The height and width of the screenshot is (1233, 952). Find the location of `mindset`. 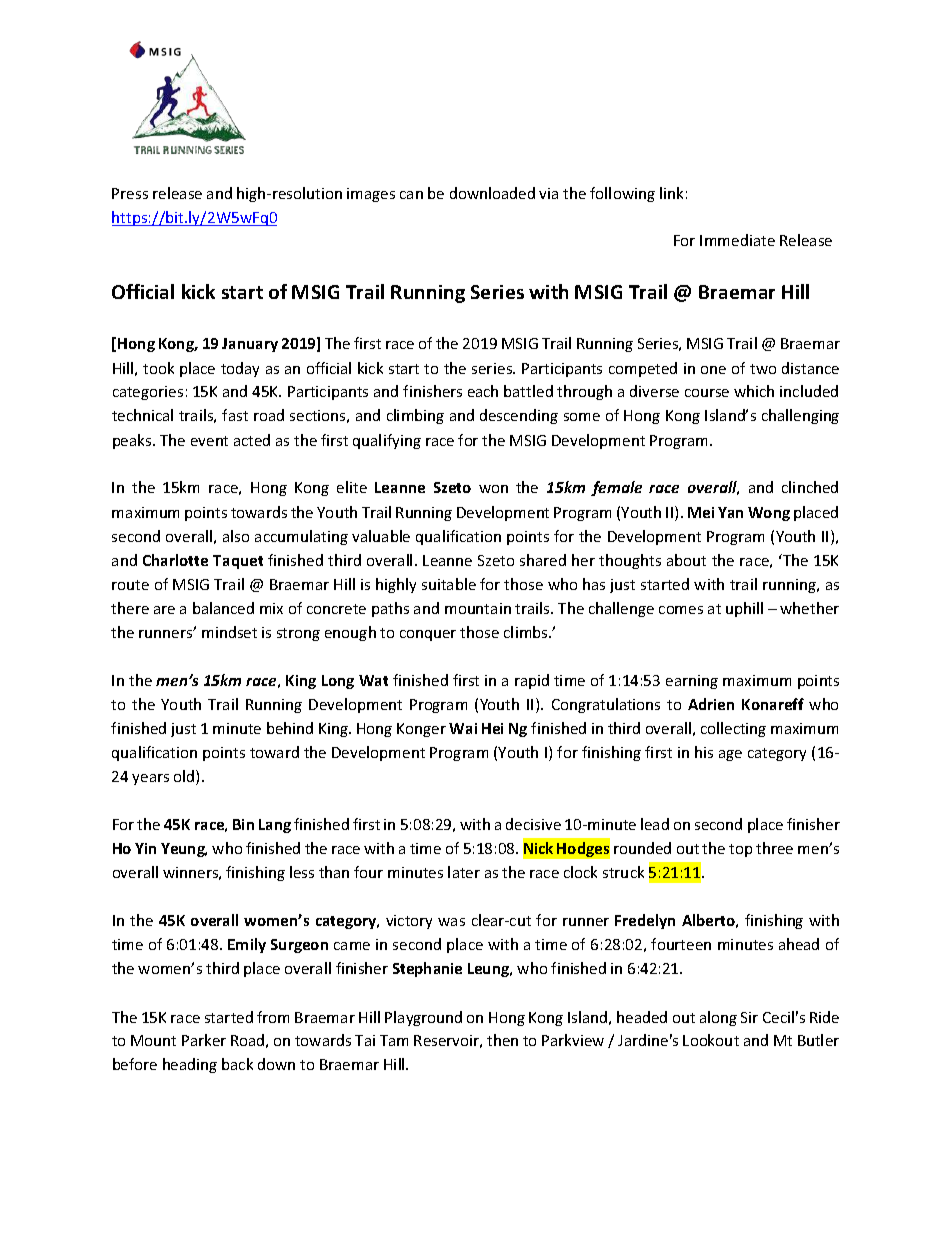

mindset is located at coordinates (229, 632).
